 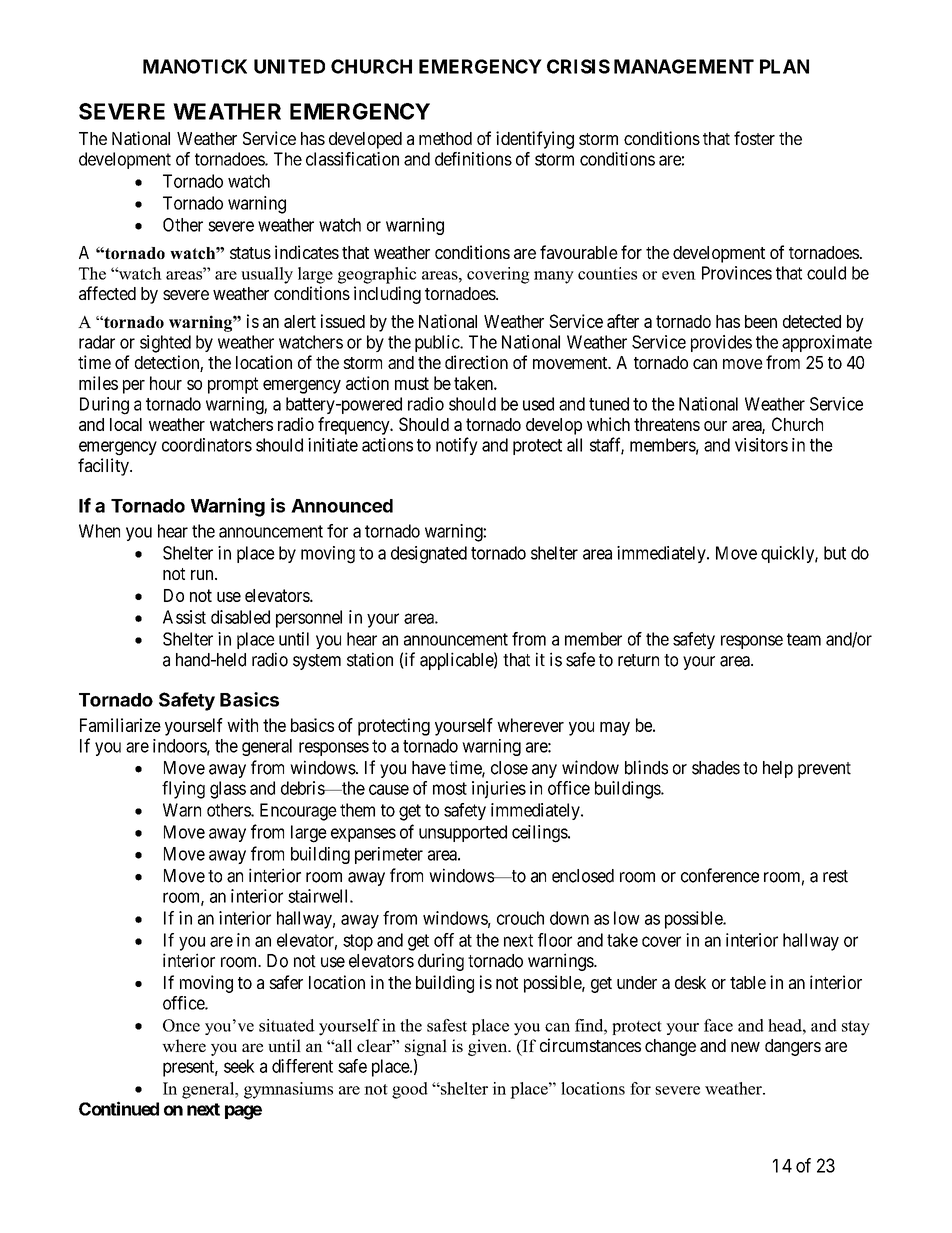 What do you see at coordinates (239, 1066) in the image?
I see `seek` at bounding box center [239, 1066].
